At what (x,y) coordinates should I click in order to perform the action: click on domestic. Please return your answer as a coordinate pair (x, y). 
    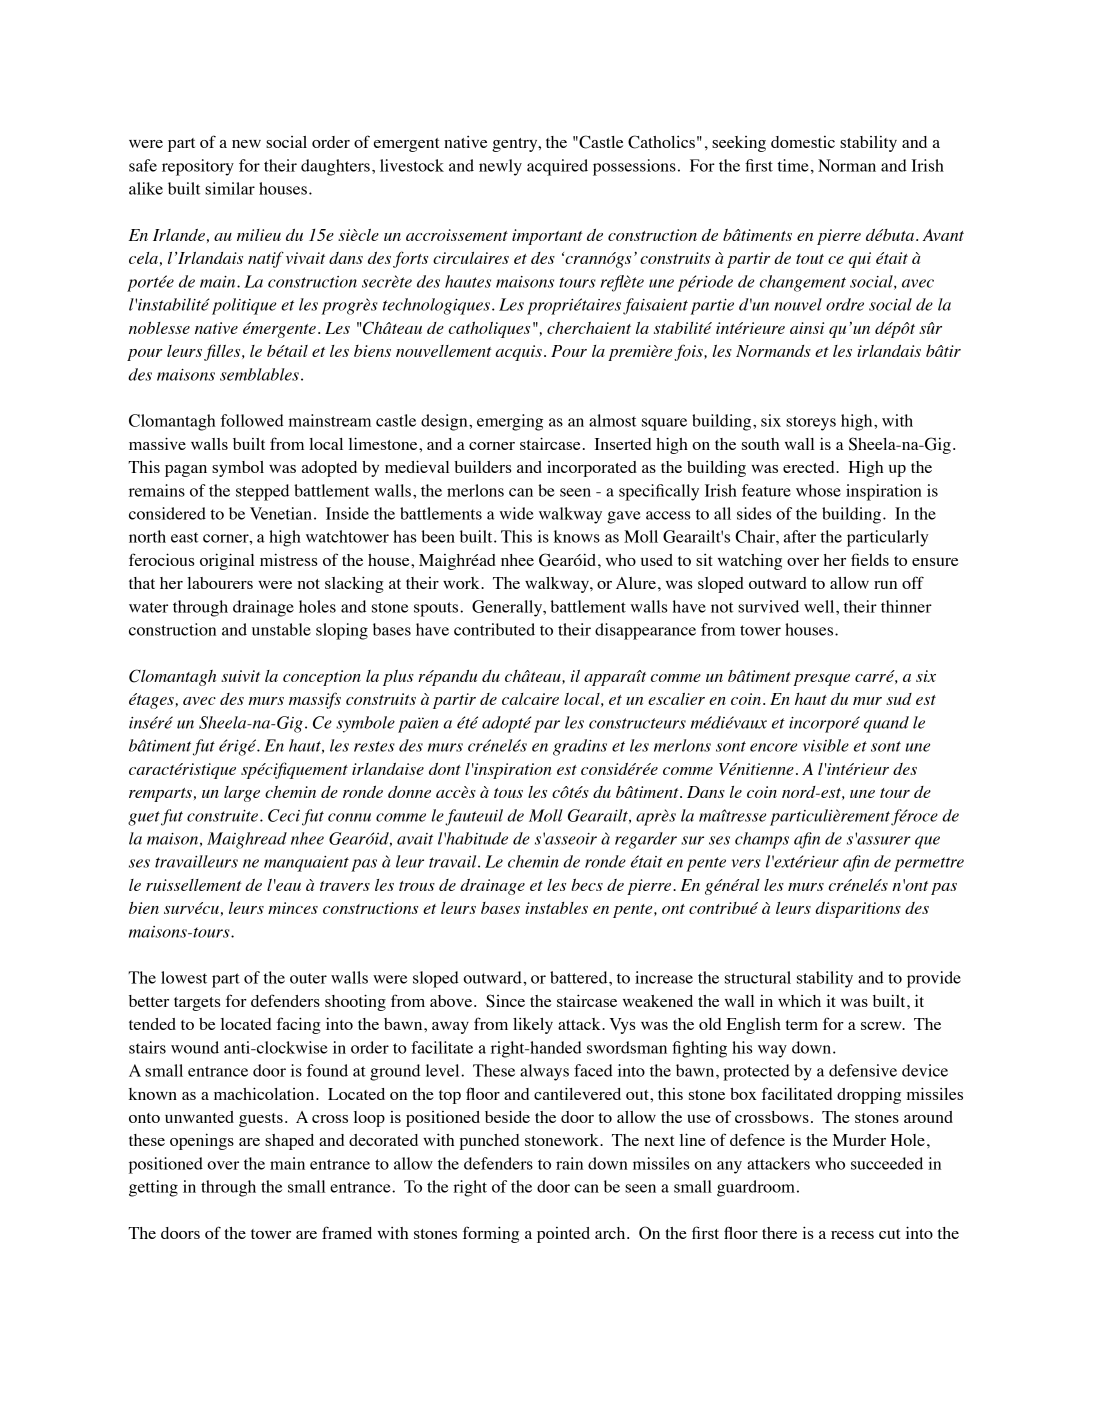
    Looking at the image, I should click on (803, 142).
